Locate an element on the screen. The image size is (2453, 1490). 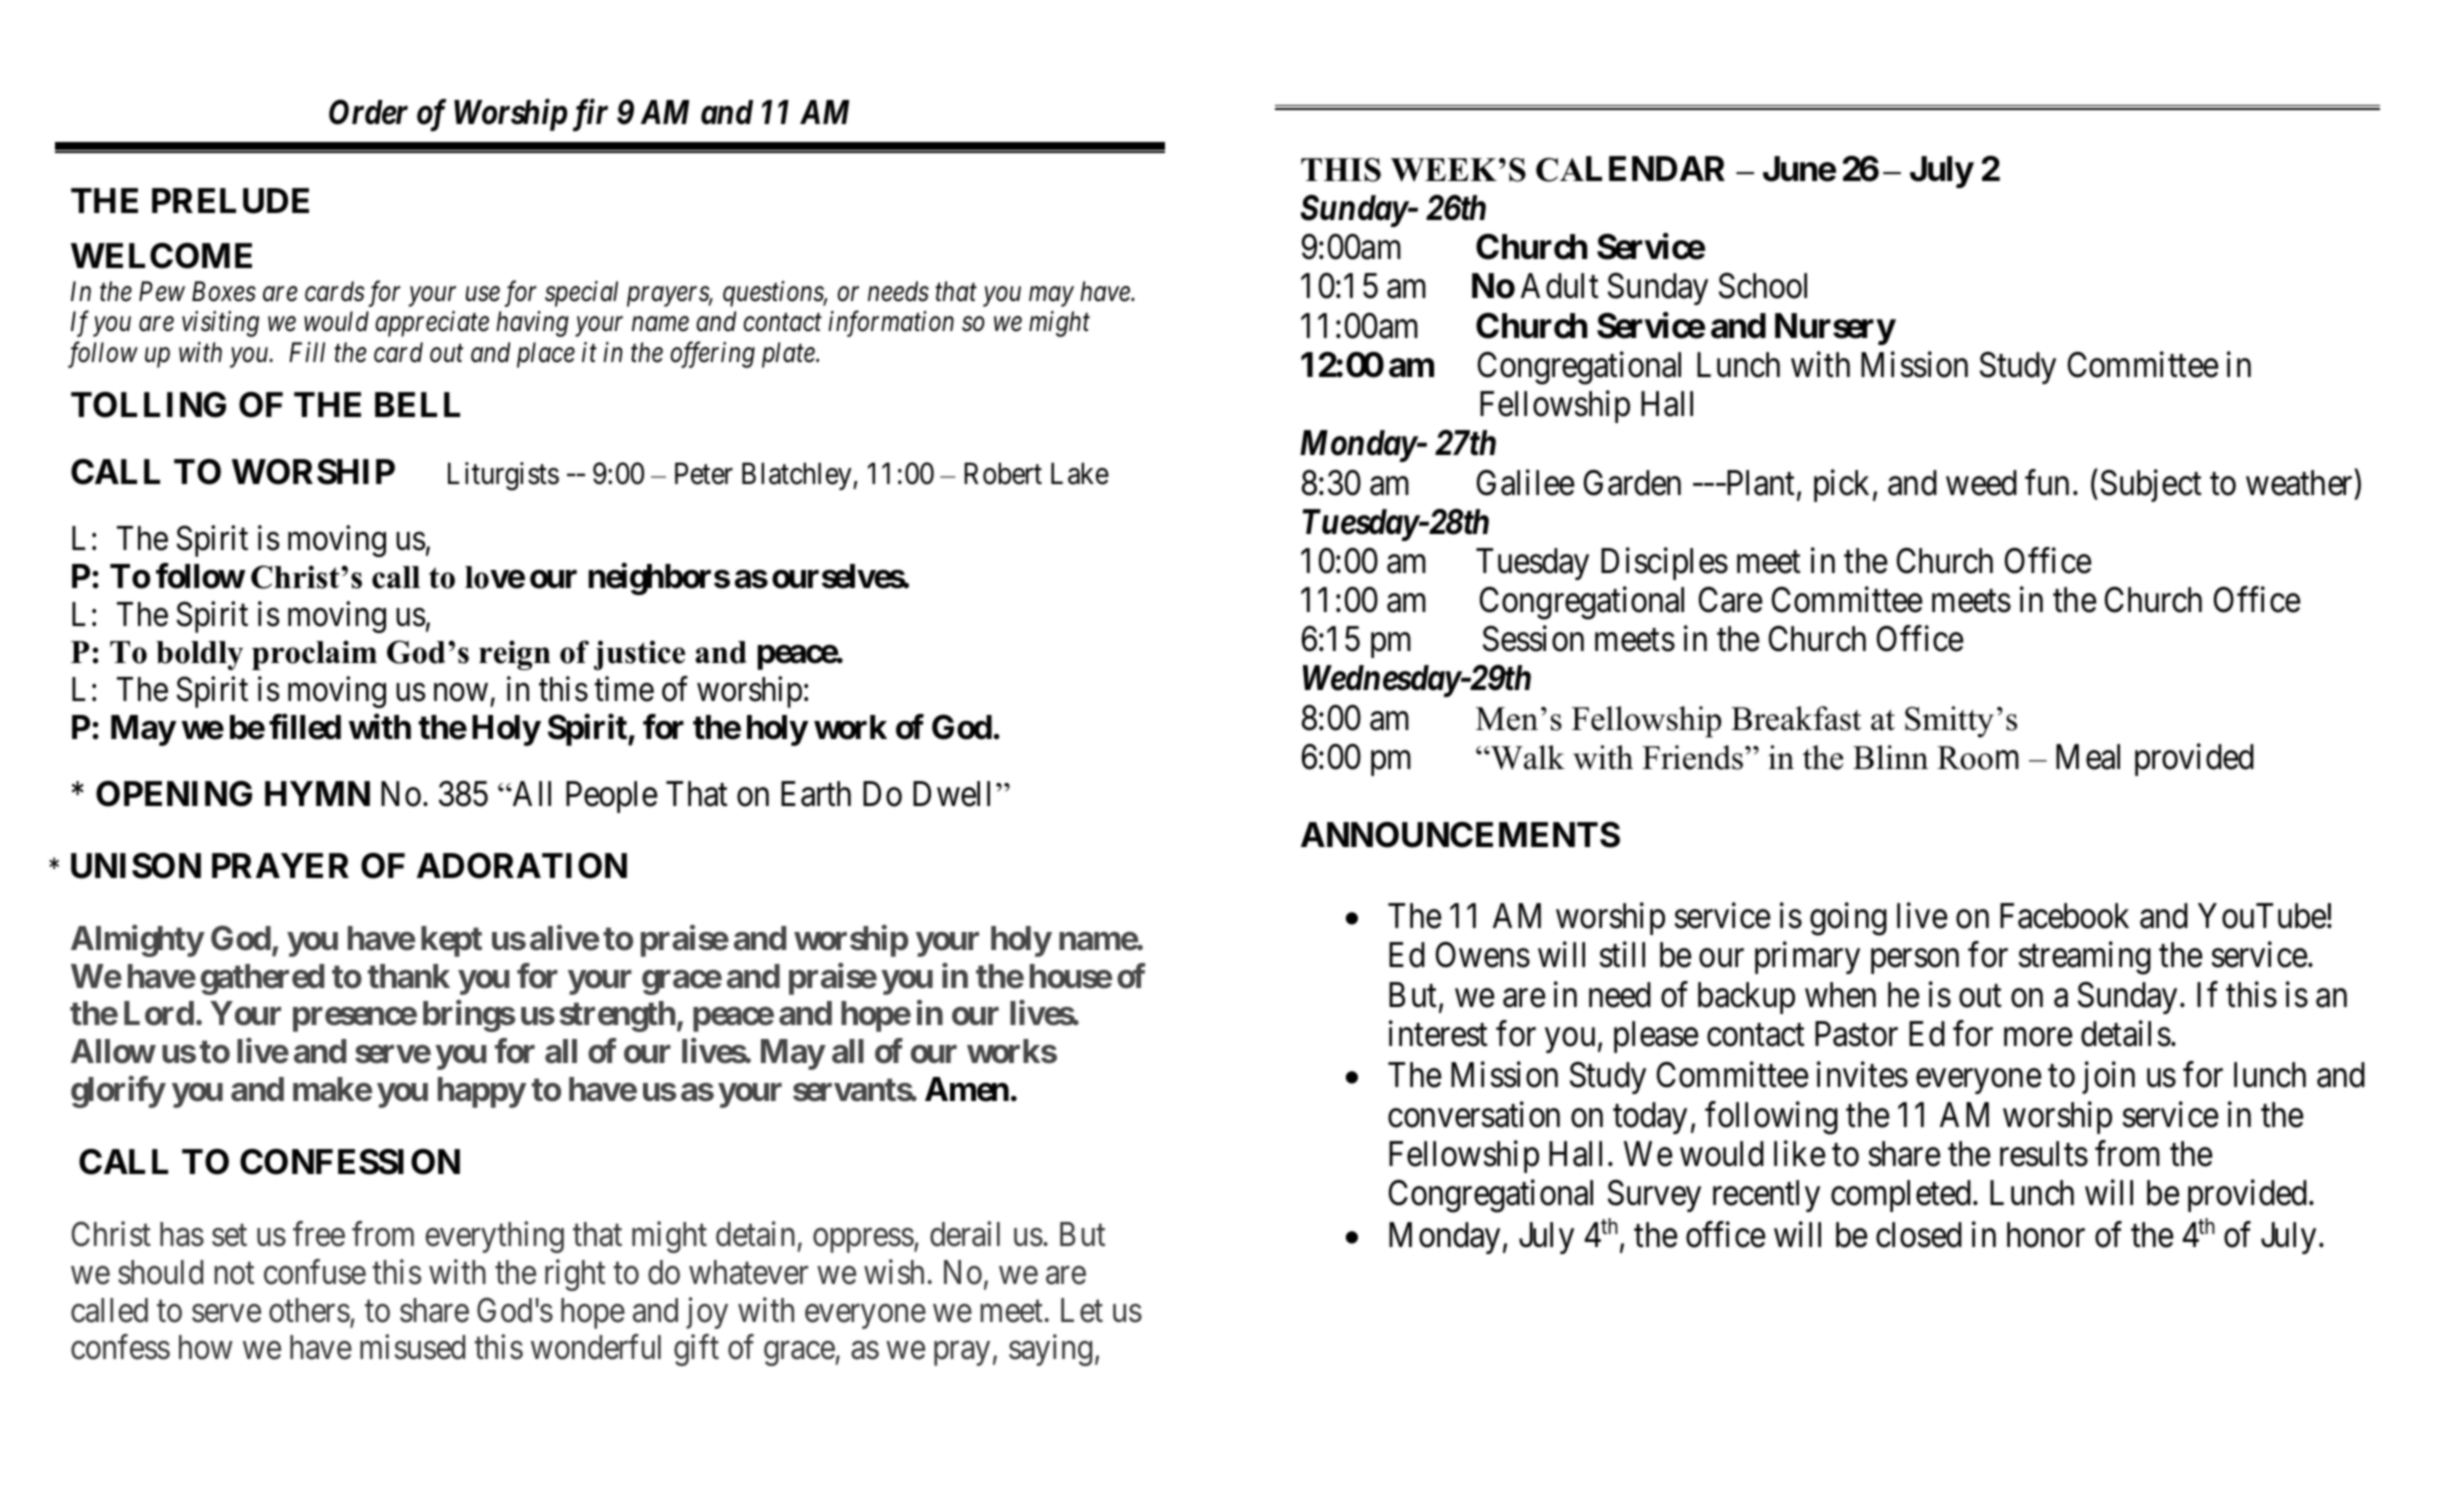
fir is located at coordinates (587, 115).
